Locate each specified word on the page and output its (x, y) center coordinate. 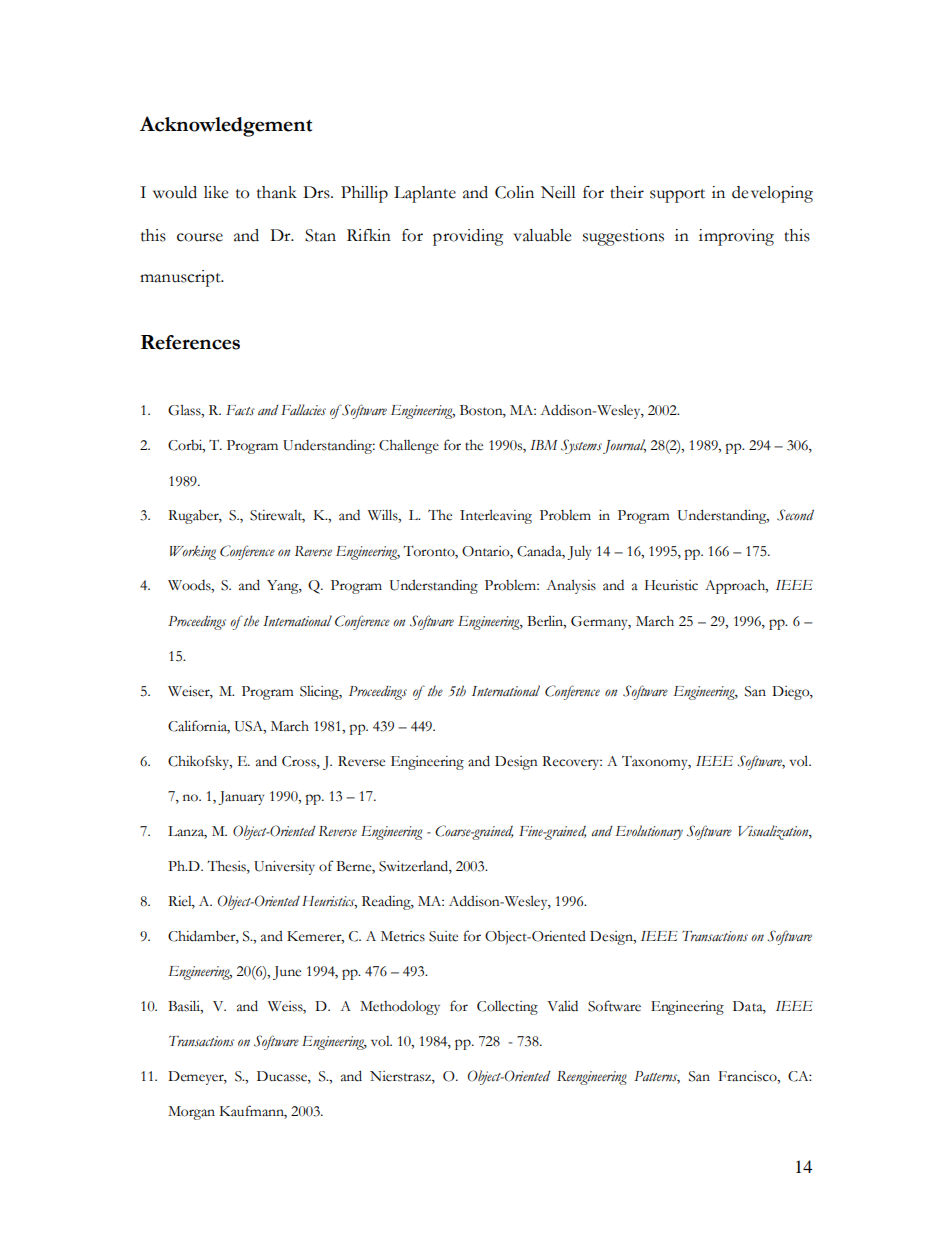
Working (193, 552)
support (677, 196)
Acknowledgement (225, 126)
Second (795, 515)
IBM (543, 445)
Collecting (507, 1007)
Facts (240, 410)
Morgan (191, 1113)
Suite (443, 936)
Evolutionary (649, 832)
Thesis (227, 866)
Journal (624, 446)
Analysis (571, 586)
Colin (514, 192)
